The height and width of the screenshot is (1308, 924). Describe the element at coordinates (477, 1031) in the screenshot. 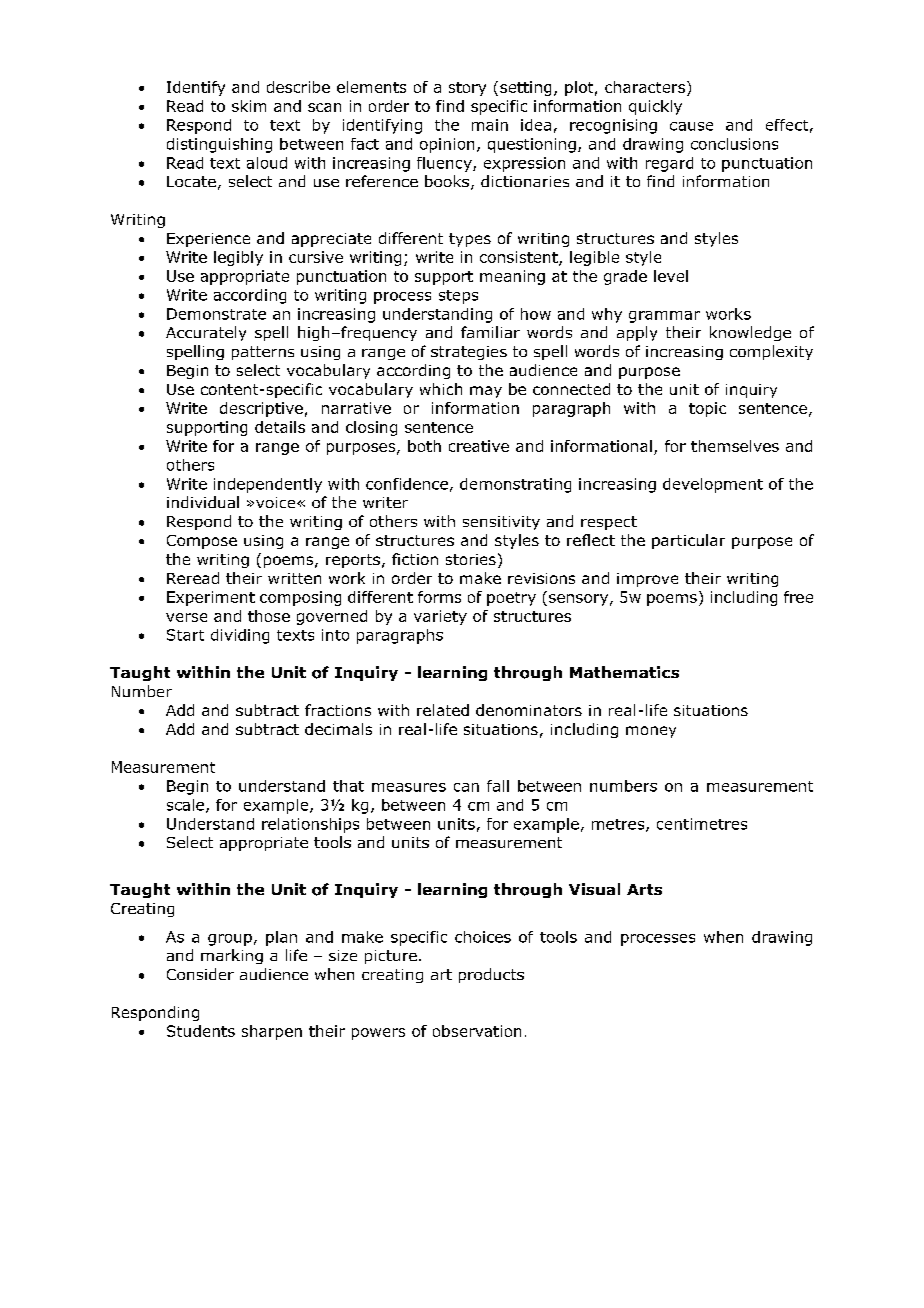

I see `observation` at that location.
